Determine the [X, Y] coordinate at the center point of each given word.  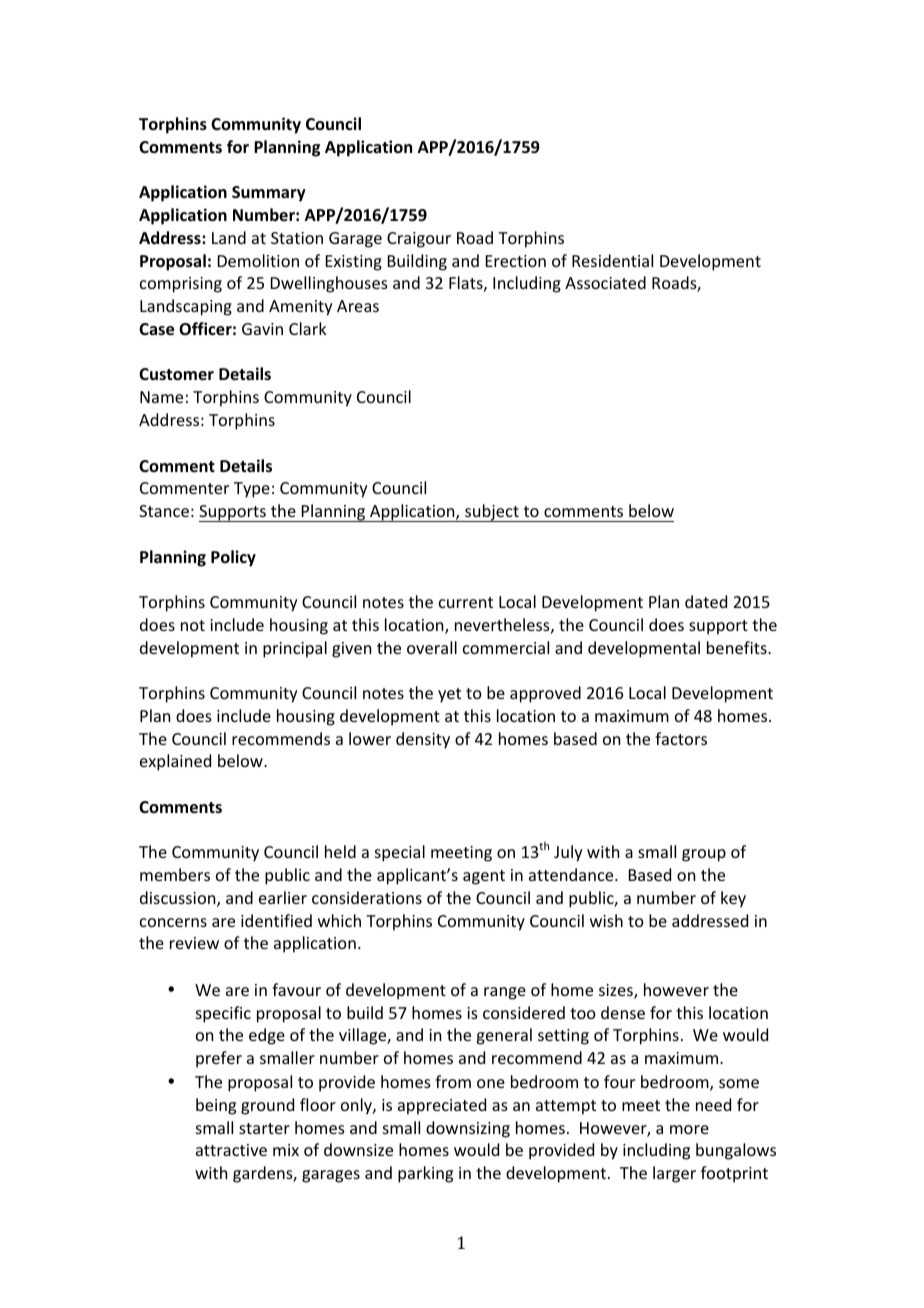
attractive [231, 1150]
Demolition [258, 260]
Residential [612, 260]
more [689, 1129]
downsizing [468, 1129]
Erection [516, 261]
